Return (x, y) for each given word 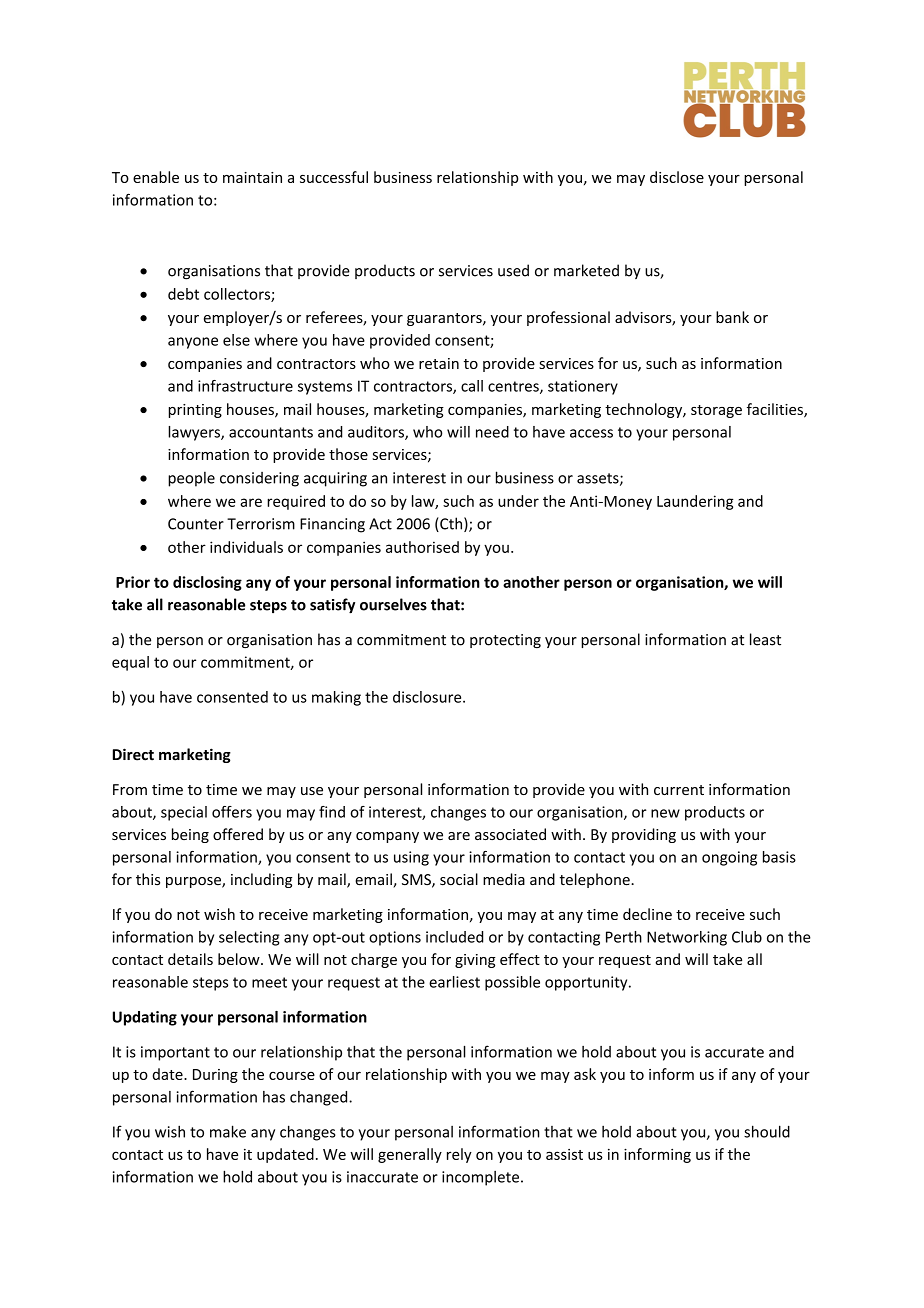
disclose (677, 177)
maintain (252, 177)
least (765, 639)
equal (130, 663)
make (228, 1131)
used (513, 270)
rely (459, 1155)
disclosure (428, 697)
